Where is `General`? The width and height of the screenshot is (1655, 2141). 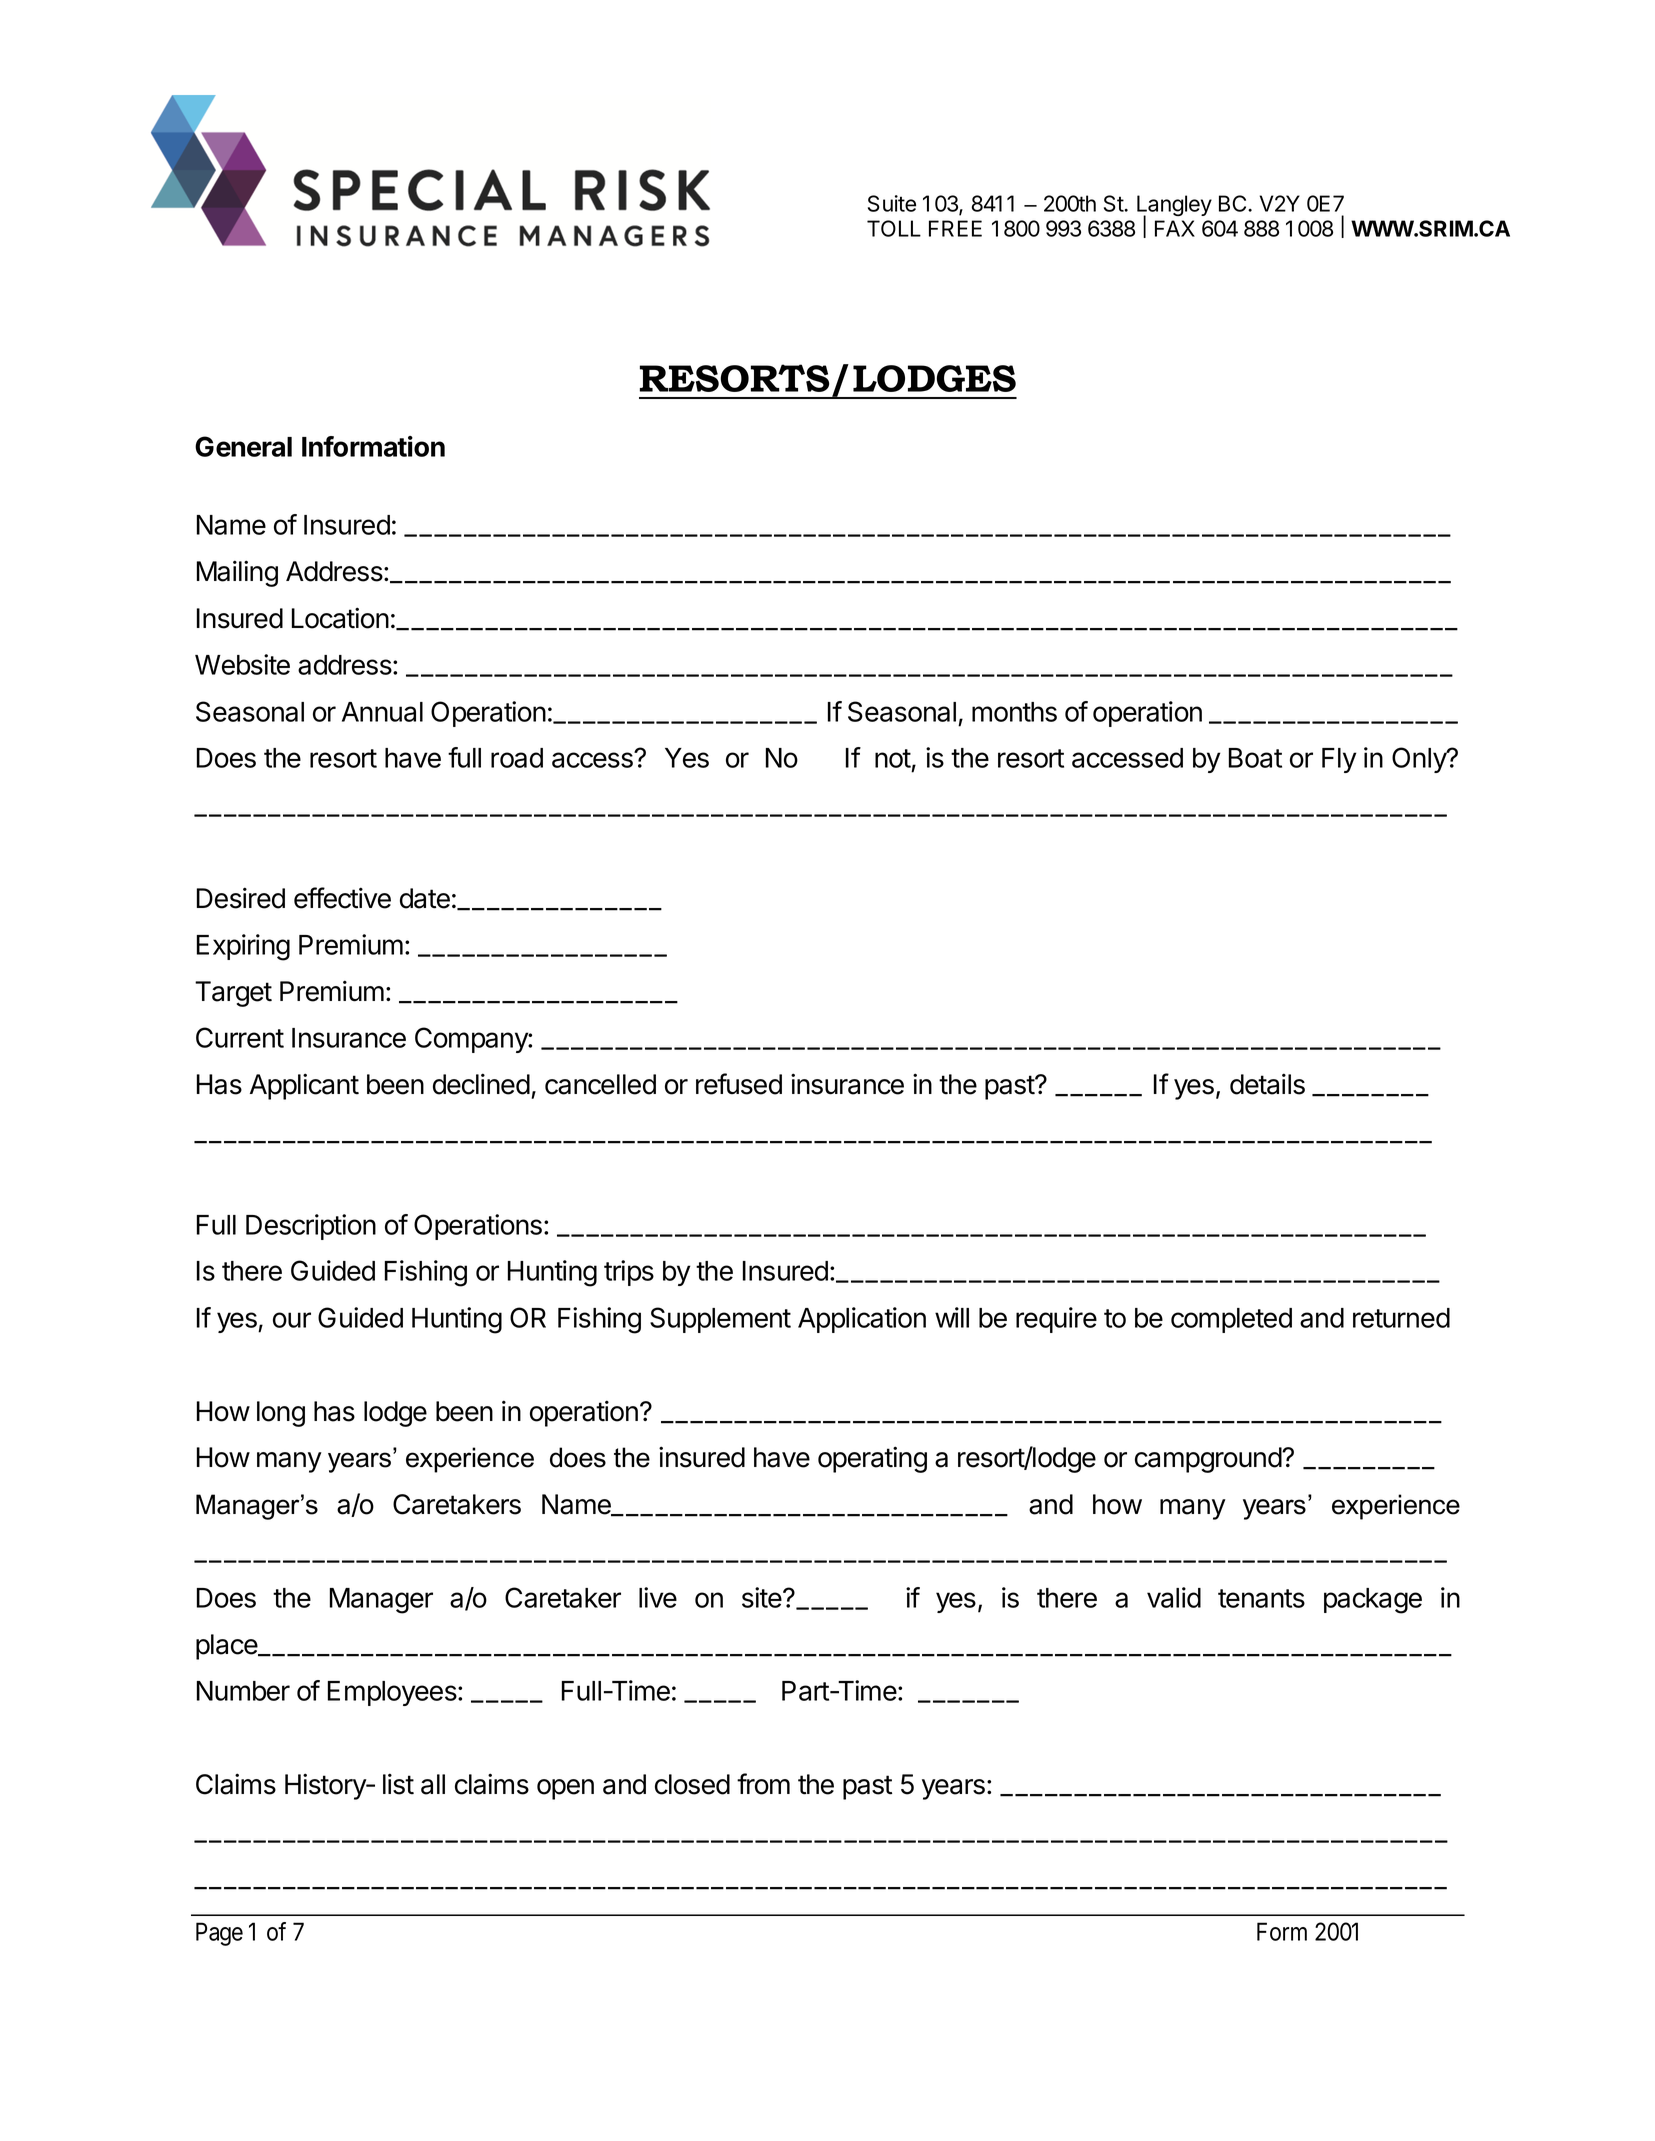 General is located at coordinates (243, 446).
